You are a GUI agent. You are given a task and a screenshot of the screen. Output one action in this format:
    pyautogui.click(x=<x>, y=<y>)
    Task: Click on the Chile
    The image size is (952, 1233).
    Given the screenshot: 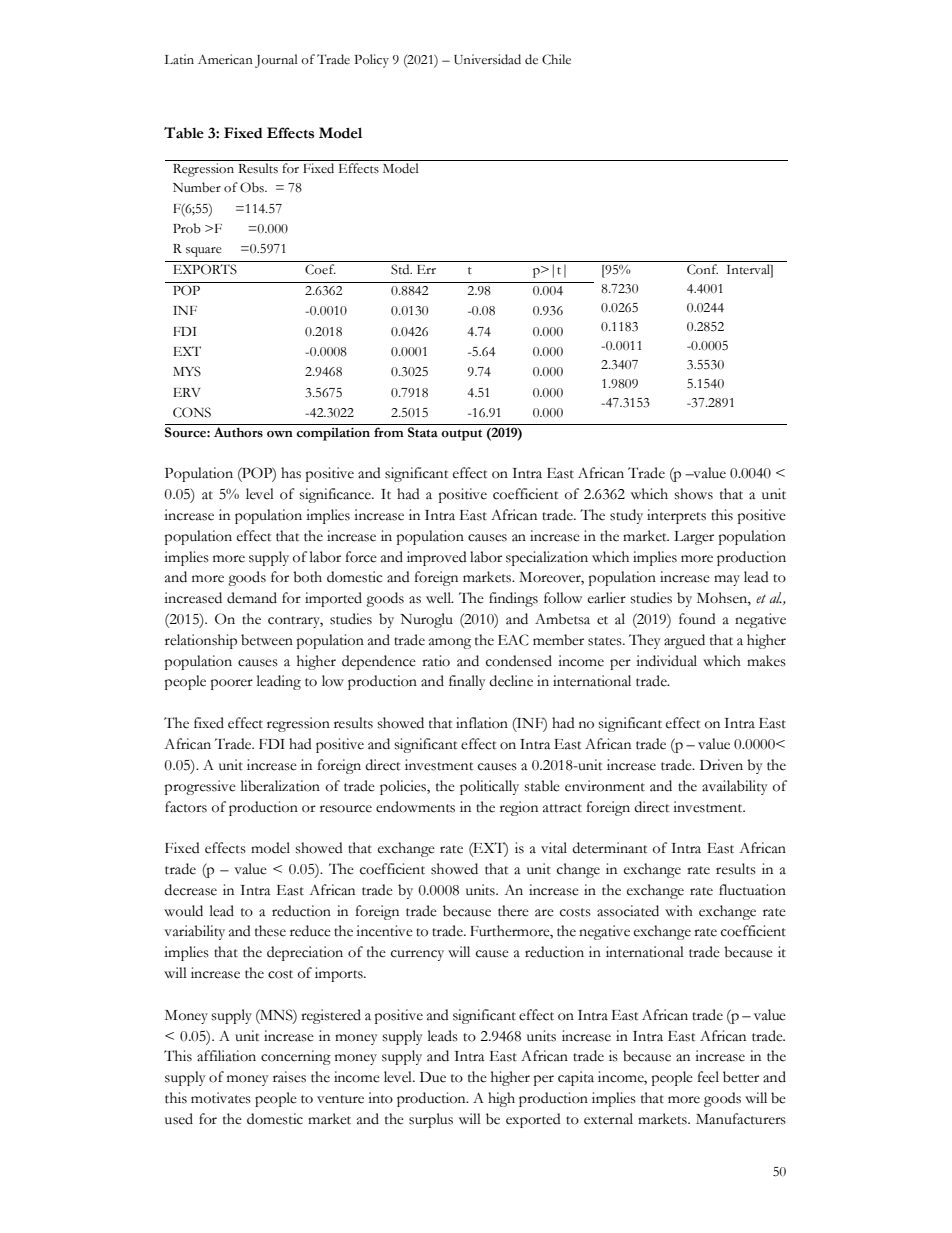 What is the action you would take?
    pyautogui.click(x=556, y=59)
